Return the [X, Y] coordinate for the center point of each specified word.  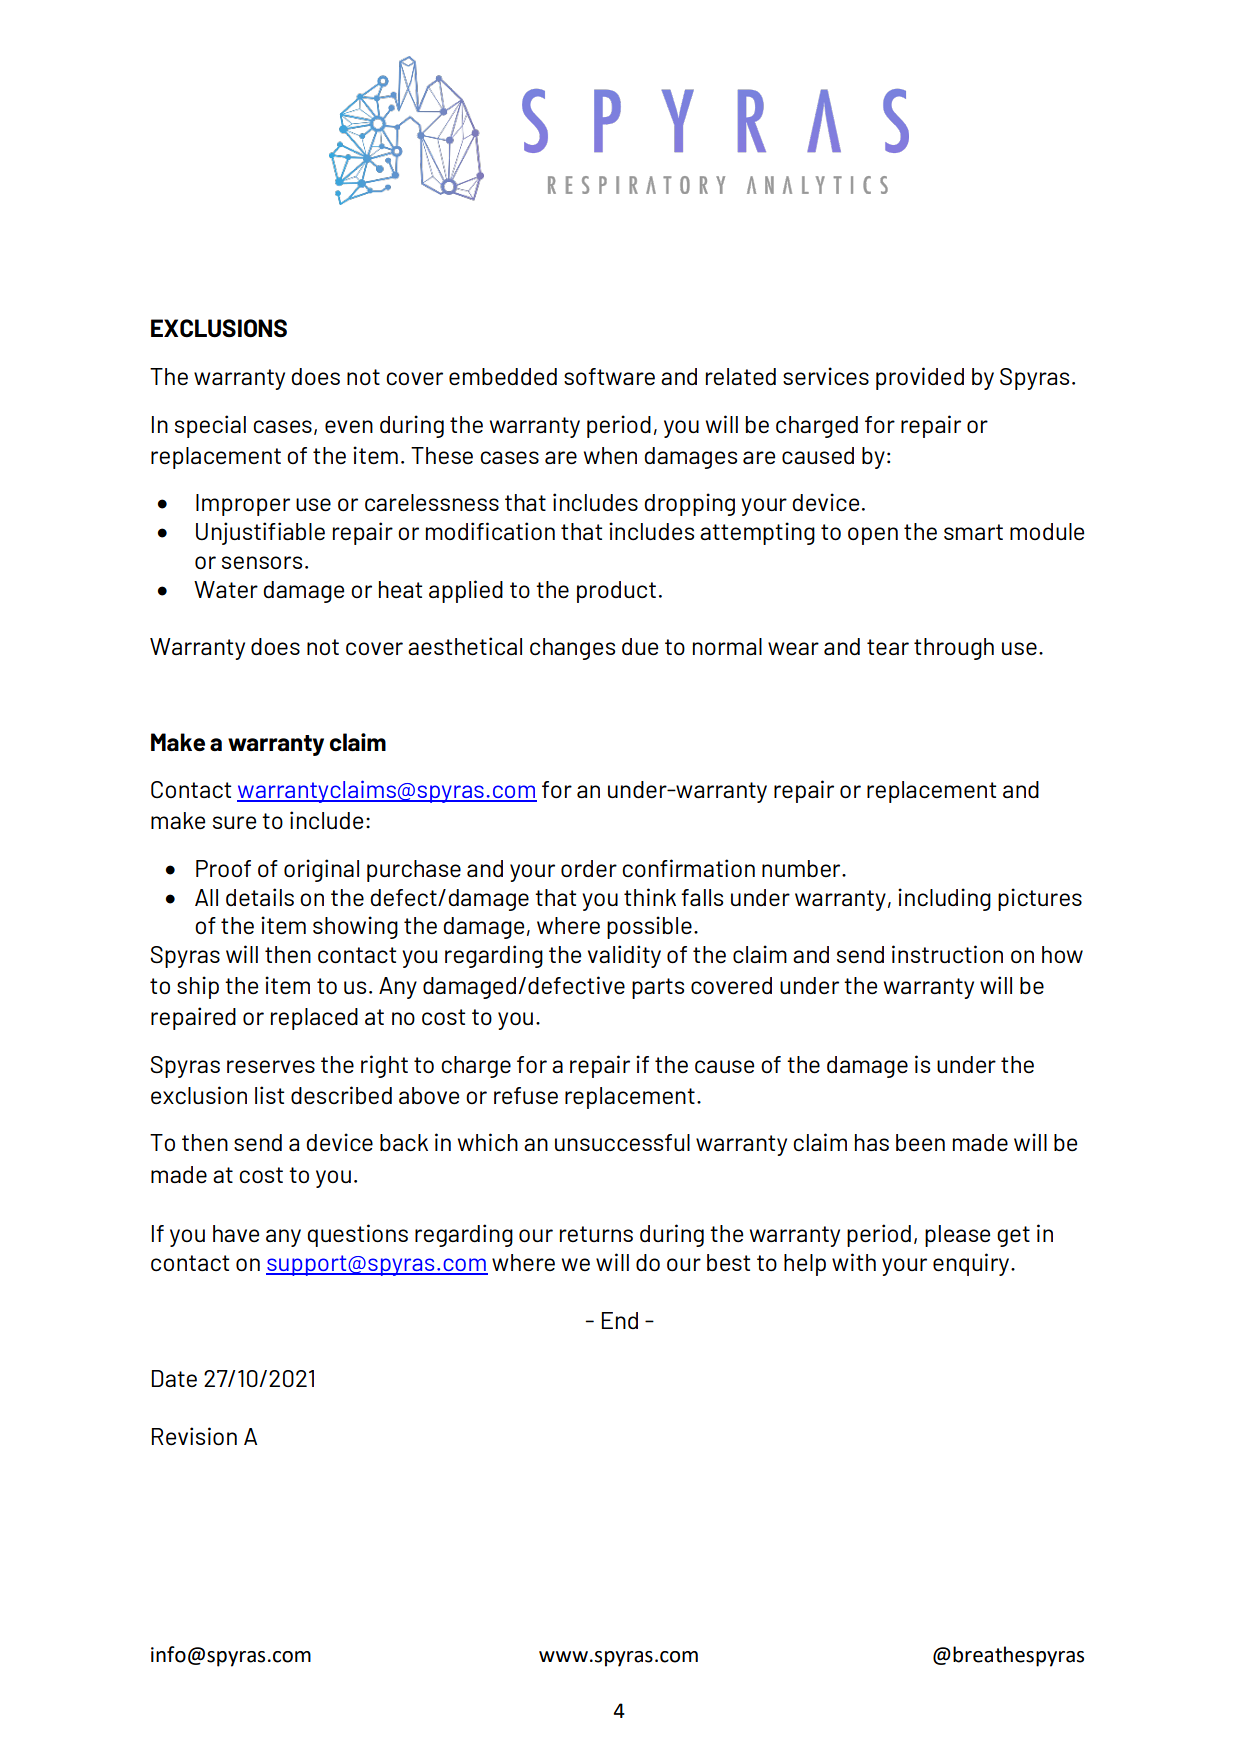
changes [572, 649]
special [210, 426]
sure [234, 823]
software [609, 376]
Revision [194, 1436]
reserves [271, 1067]
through [954, 649]
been [920, 1143]
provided [920, 378]
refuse [526, 1096]
